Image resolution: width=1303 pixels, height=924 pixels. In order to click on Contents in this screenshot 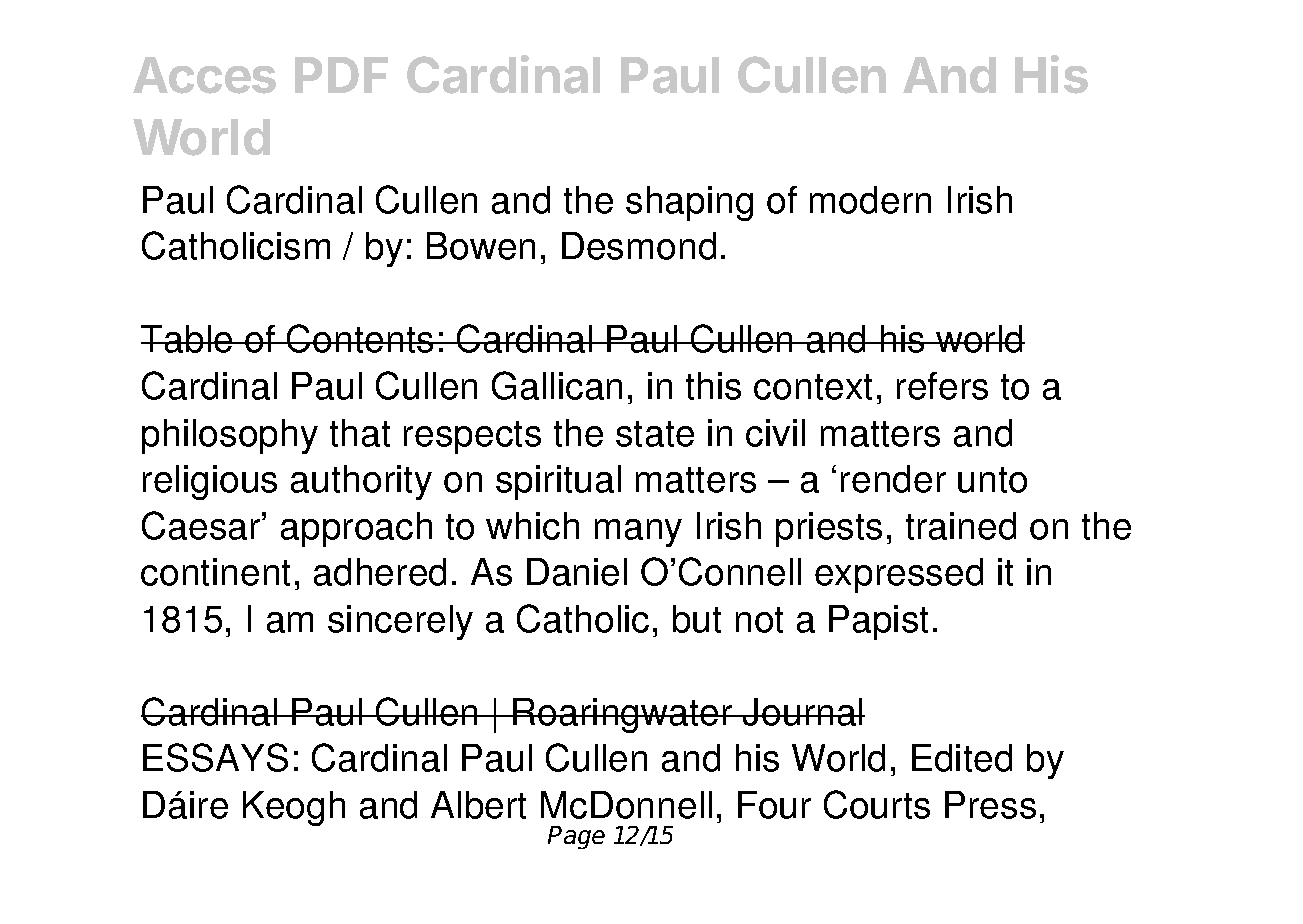, I will do `click(360, 338)`.
